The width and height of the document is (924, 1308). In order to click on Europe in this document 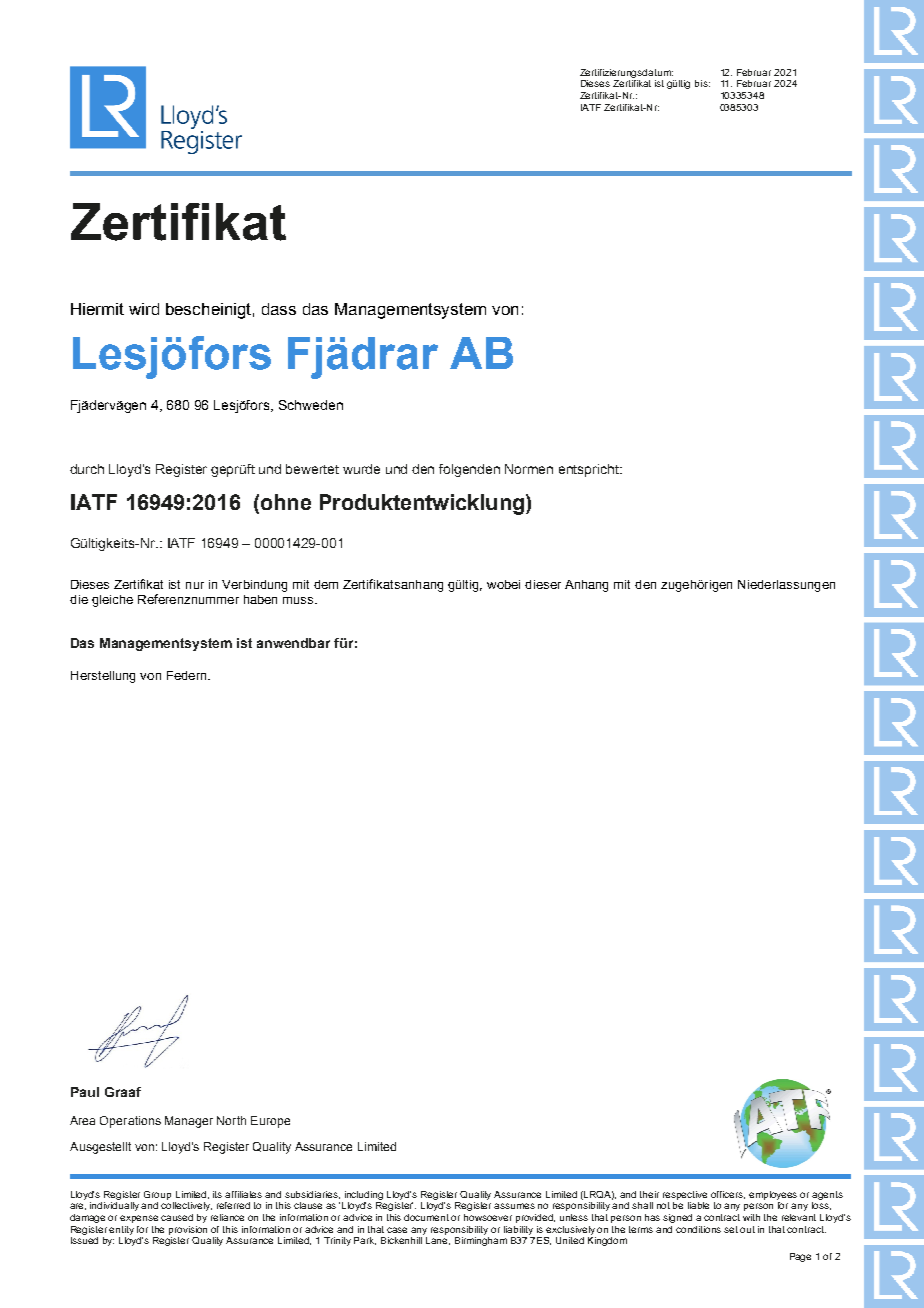, I will do `click(270, 1122)`.
